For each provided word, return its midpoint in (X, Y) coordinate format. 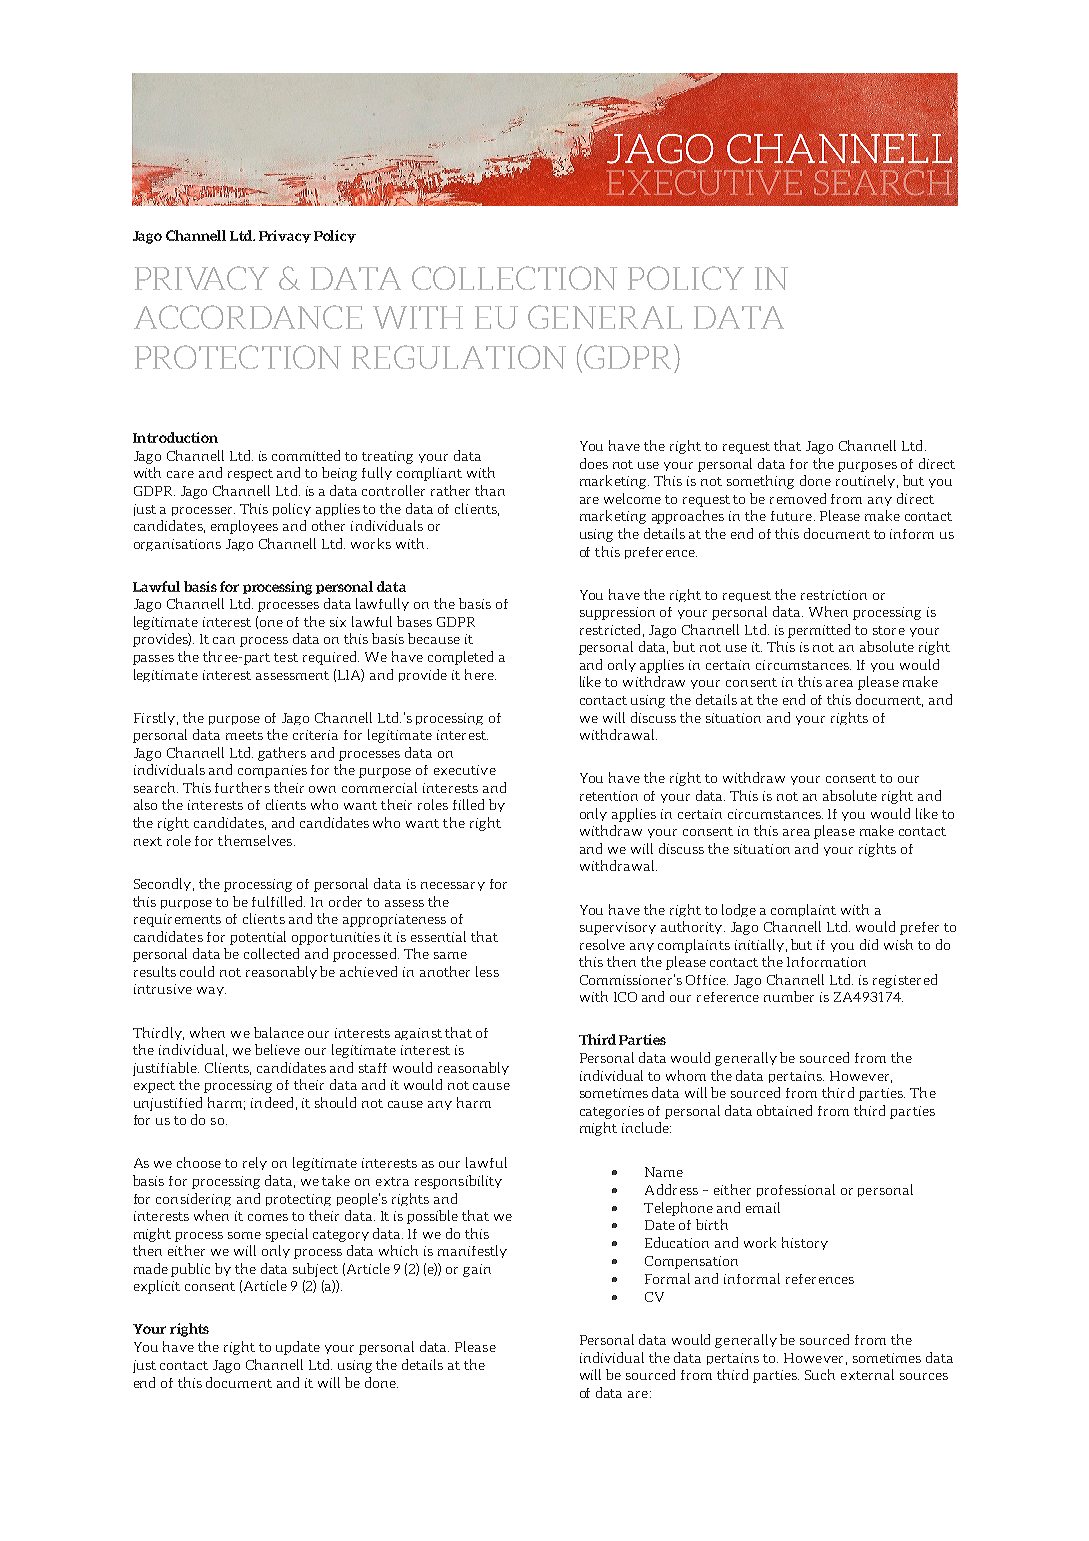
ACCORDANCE (248, 317)
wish (898, 944)
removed (798, 498)
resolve (602, 944)
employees (244, 527)
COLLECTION (514, 278)
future (791, 516)
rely (255, 1163)
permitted (819, 631)
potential (258, 938)
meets (244, 735)
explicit (157, 1287)
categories (612, 1112)
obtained (784, 1110)
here (480, 674)
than (490, 490)
